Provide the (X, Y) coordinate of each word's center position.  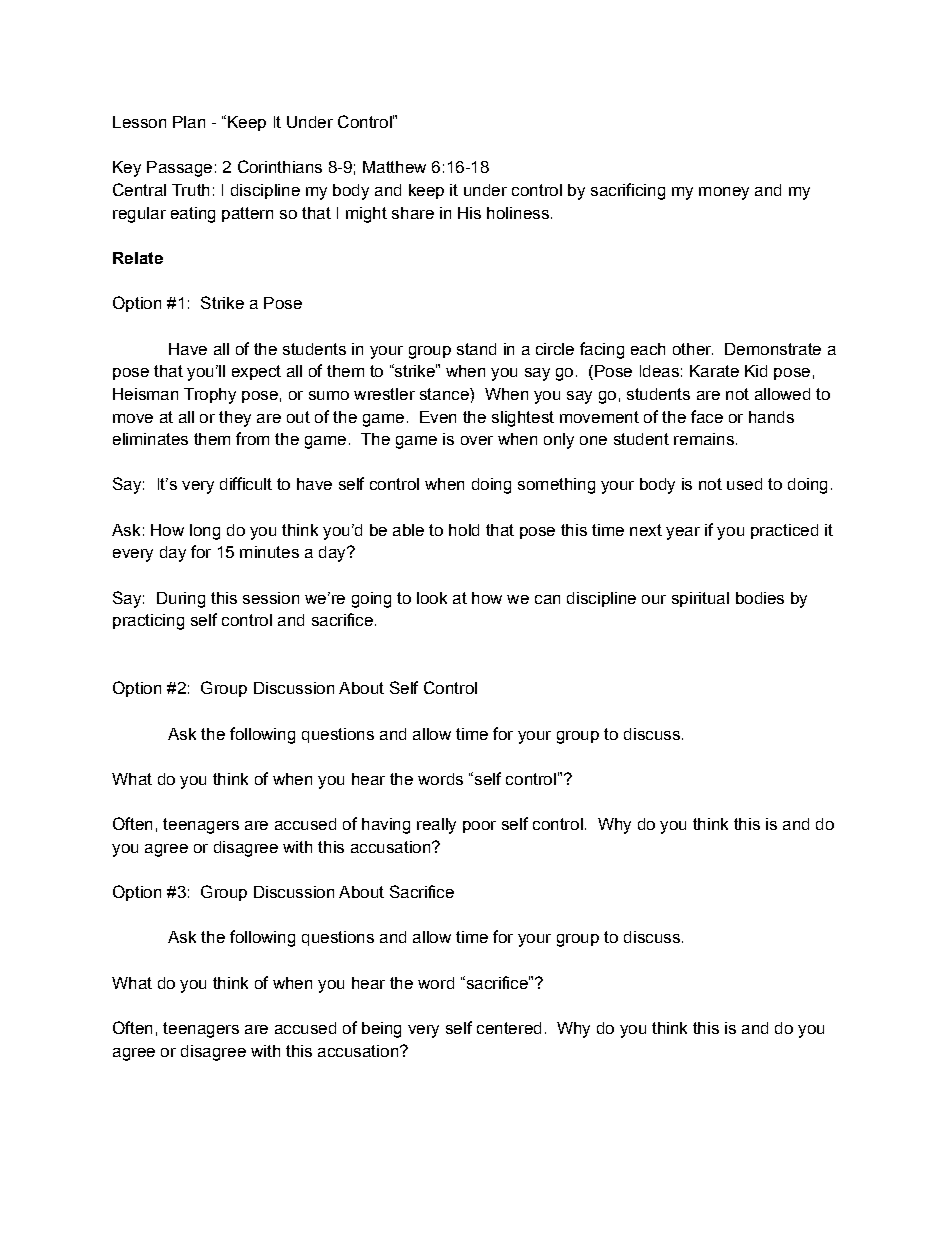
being (381, 1030)
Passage (179, 169)
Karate (714, 371)
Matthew (394, 167)
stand (476, 349)
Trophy (210, 396)
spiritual (700, 599)
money (724, 193)
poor (479, 827)
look (432, 598)
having (386, 826)
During (181, 600)
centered (509, 1028)
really (436, 826)
